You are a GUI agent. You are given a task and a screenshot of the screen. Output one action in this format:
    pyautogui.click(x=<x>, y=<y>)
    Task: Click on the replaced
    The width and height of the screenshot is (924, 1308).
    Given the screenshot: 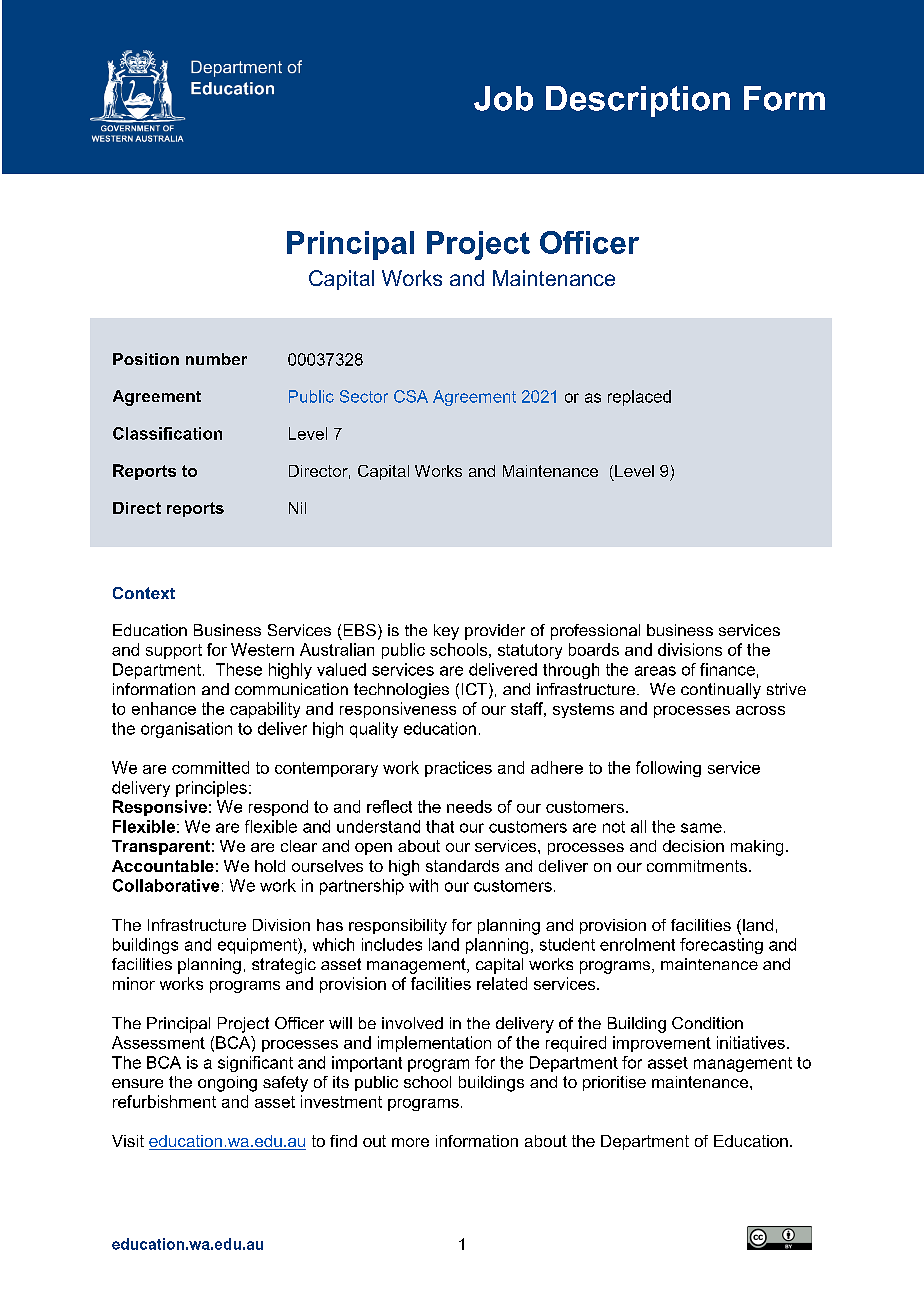 What is the action you would take?
    pyautogui.click(x=639, y=398)
